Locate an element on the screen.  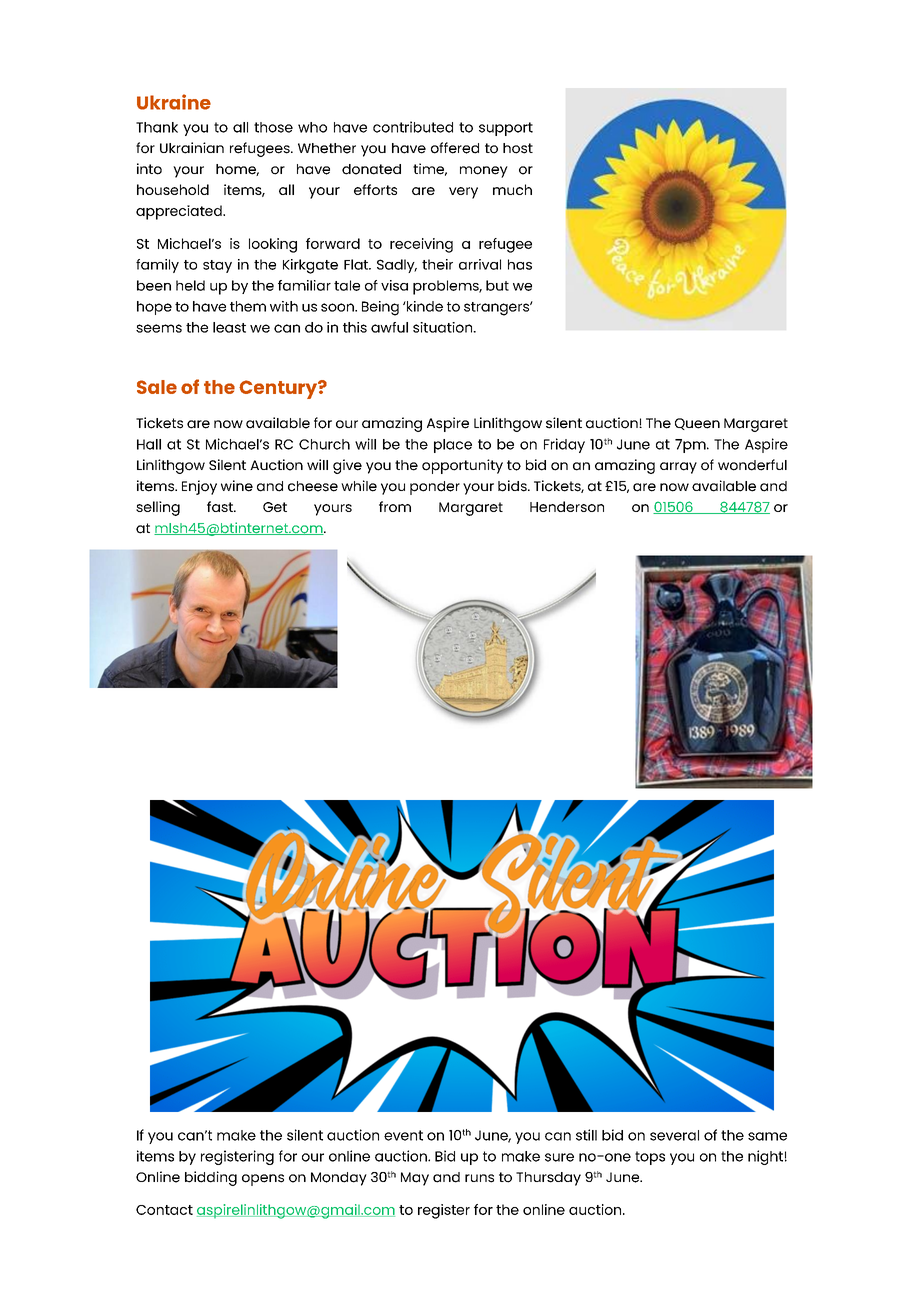
Henderson is located at coordinates (567, 506).
